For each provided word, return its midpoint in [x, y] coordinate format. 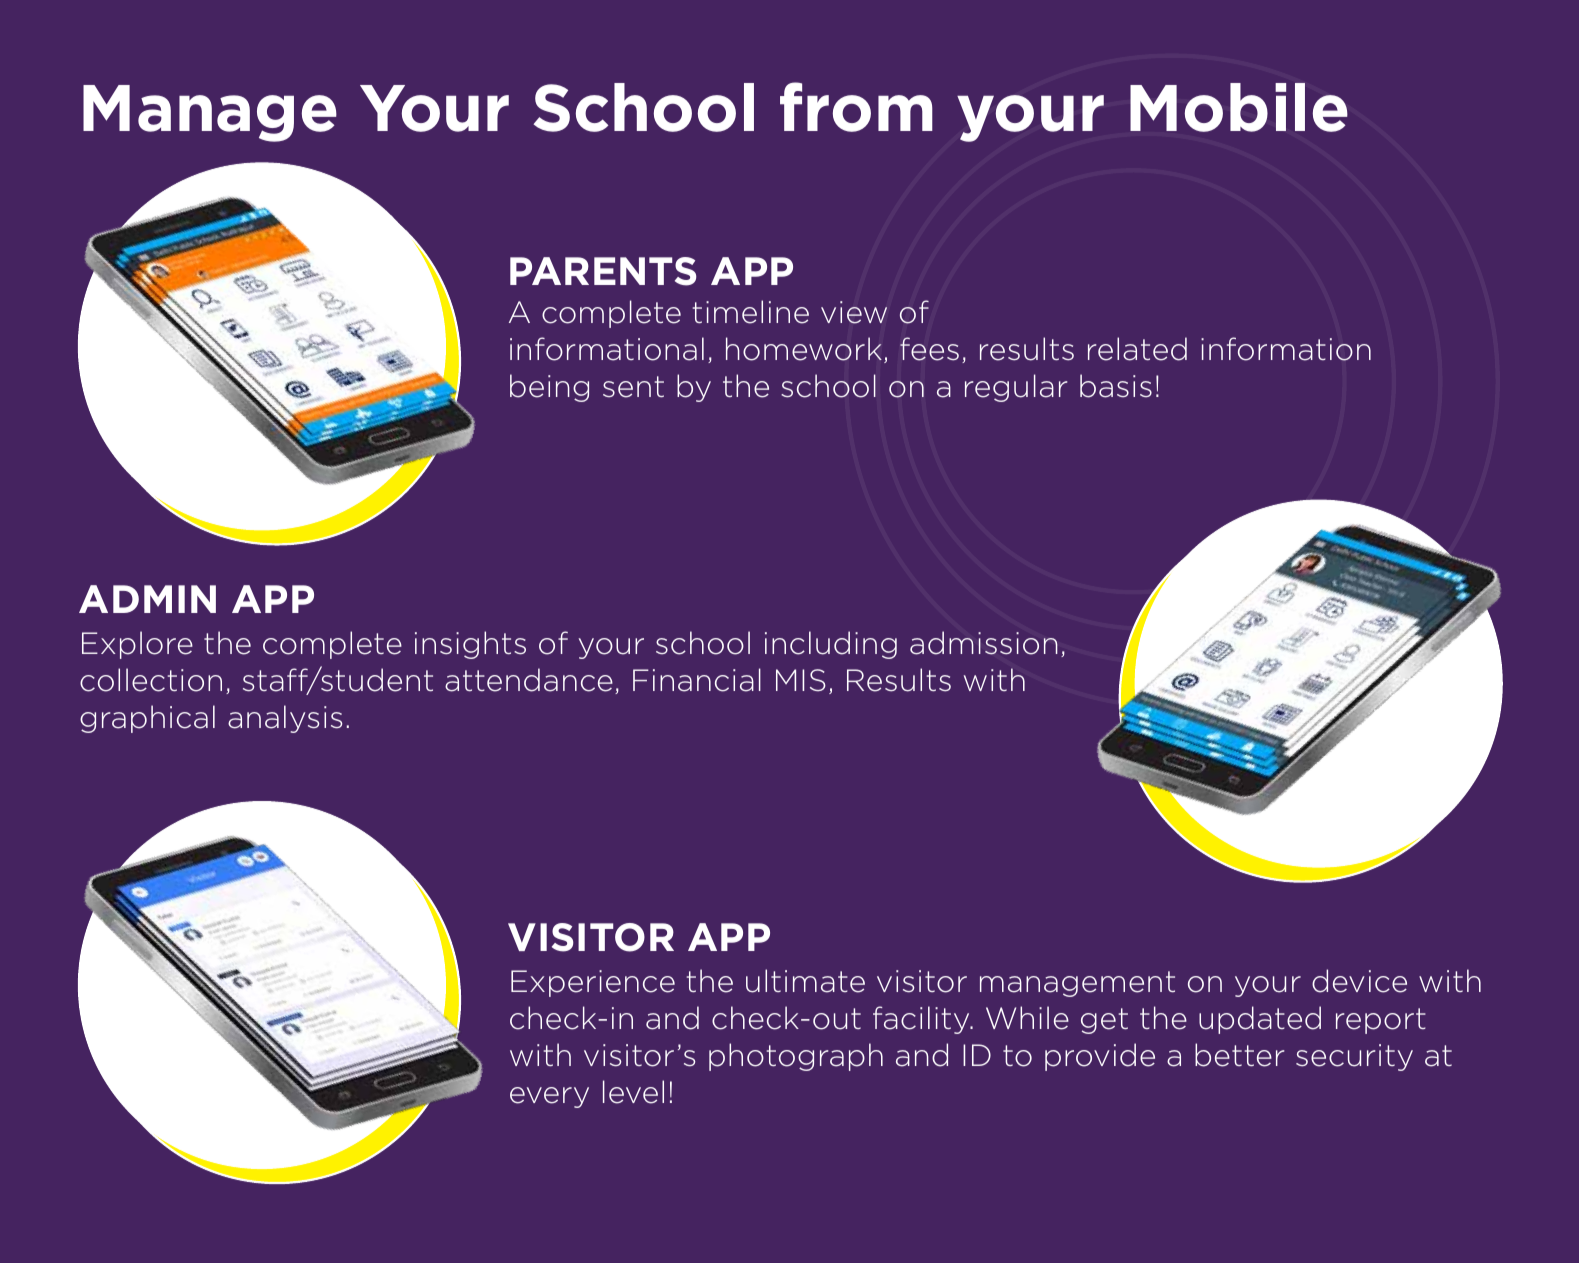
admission [984, 643]
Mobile [1239, 107]
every [549, 1097]
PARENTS [603, 271]
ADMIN [147, 599]
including [831, 645]
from [856, 107]
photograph [796, 1057]
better [1240, 1055]
